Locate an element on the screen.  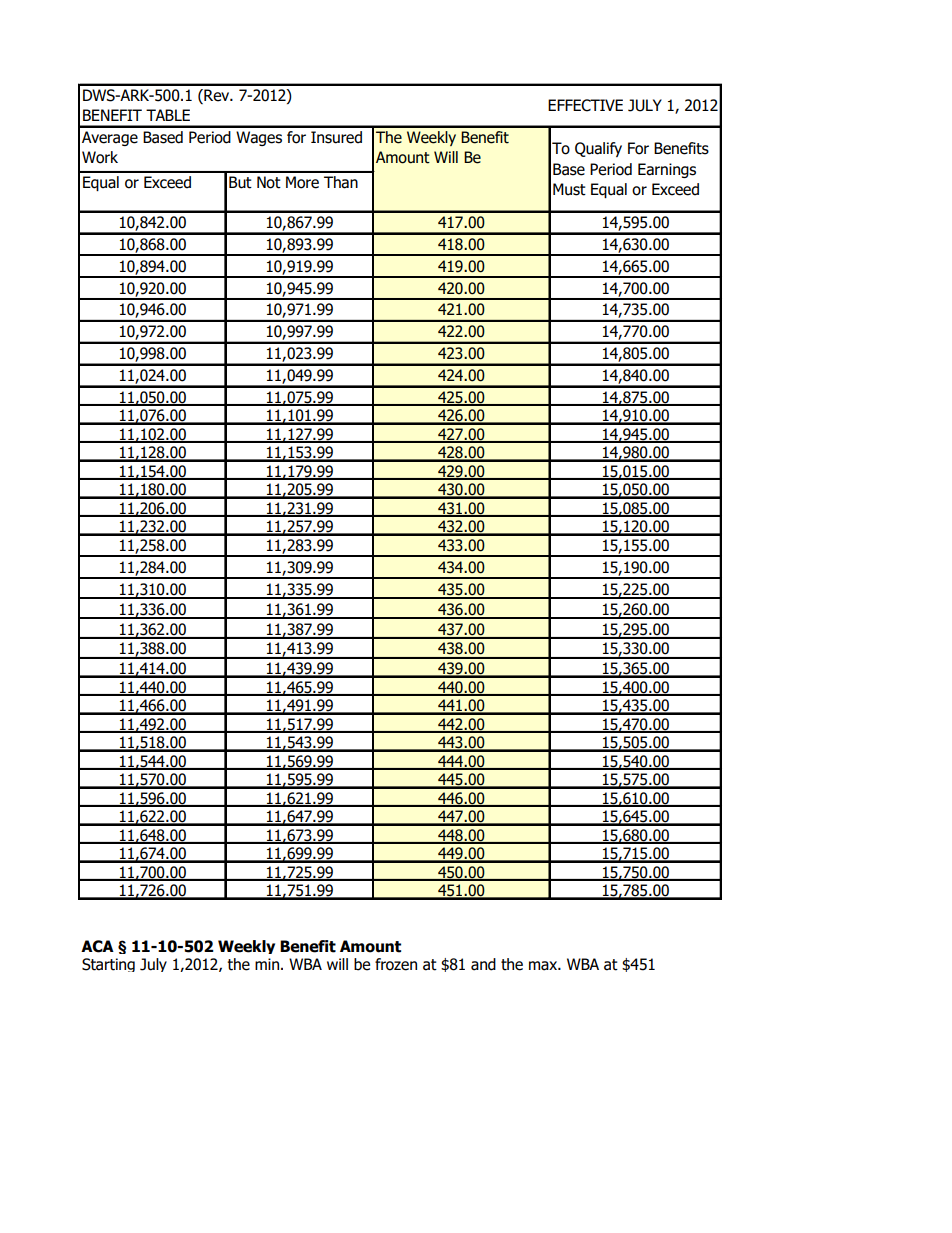
Starting is located at coordinates (108, 965).
